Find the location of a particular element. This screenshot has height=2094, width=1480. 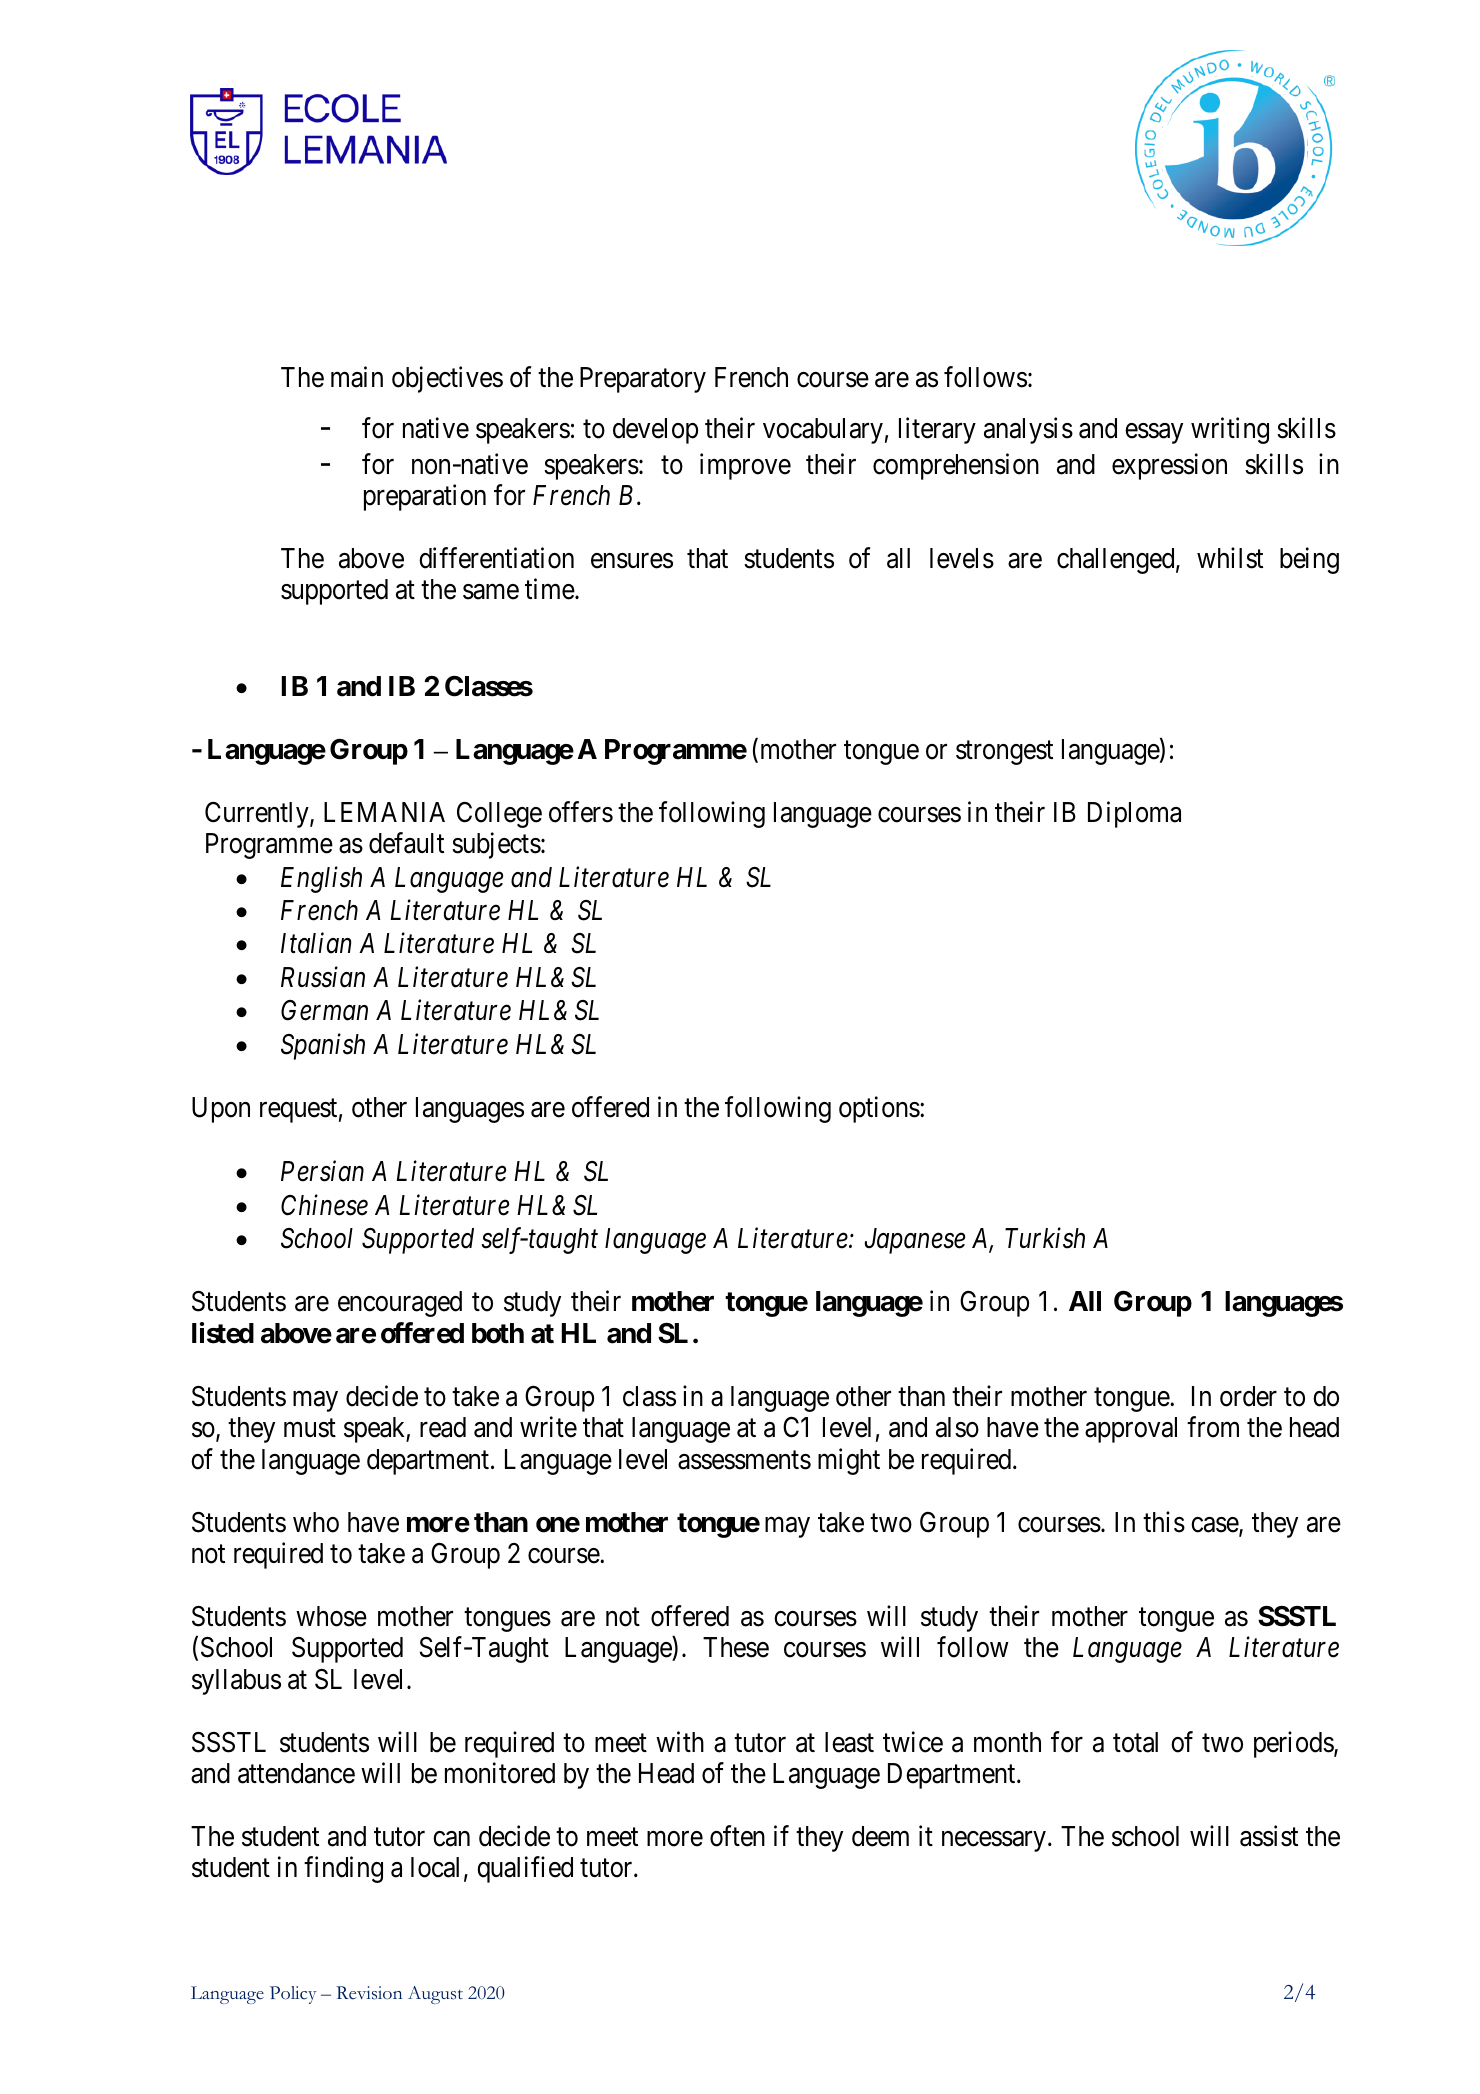

Revision is located at coordinates (369, 1993).
